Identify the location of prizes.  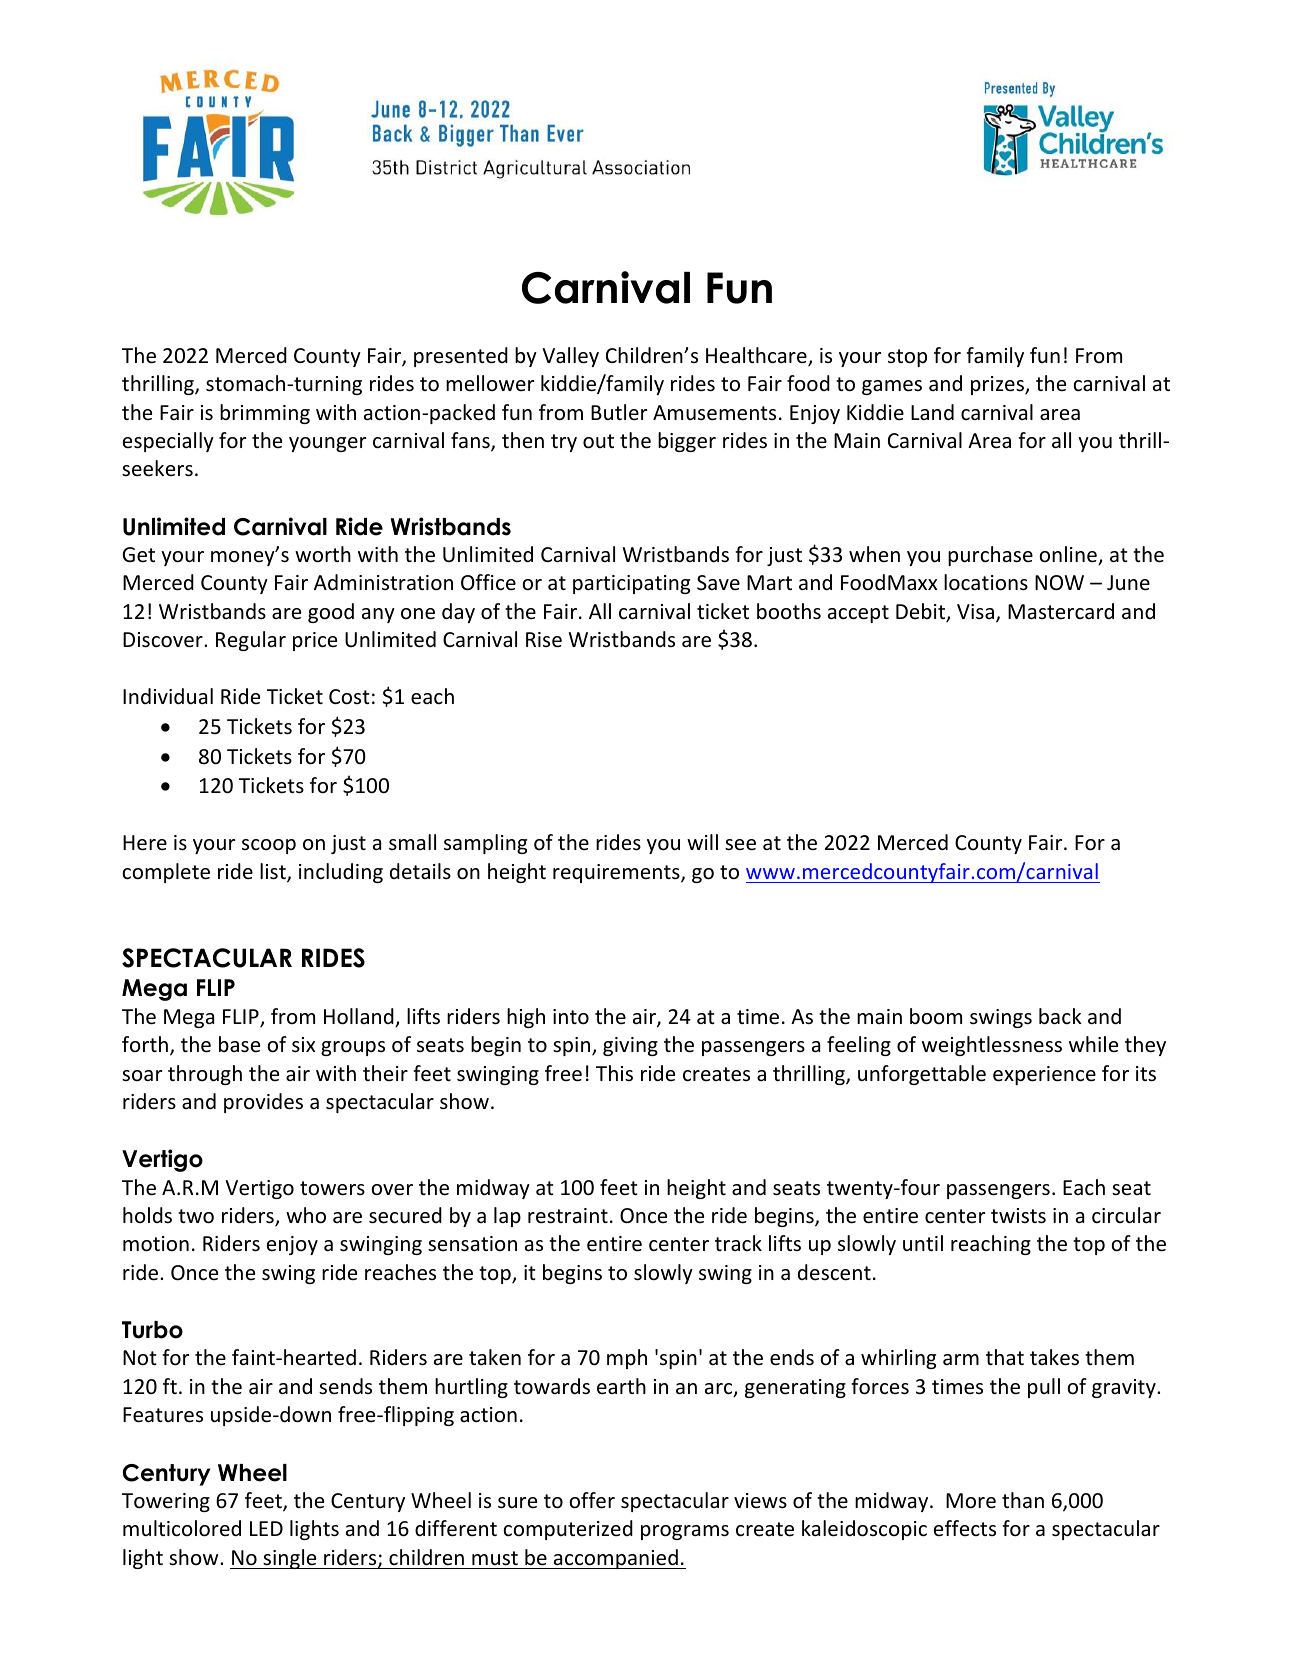
(998, 385).
